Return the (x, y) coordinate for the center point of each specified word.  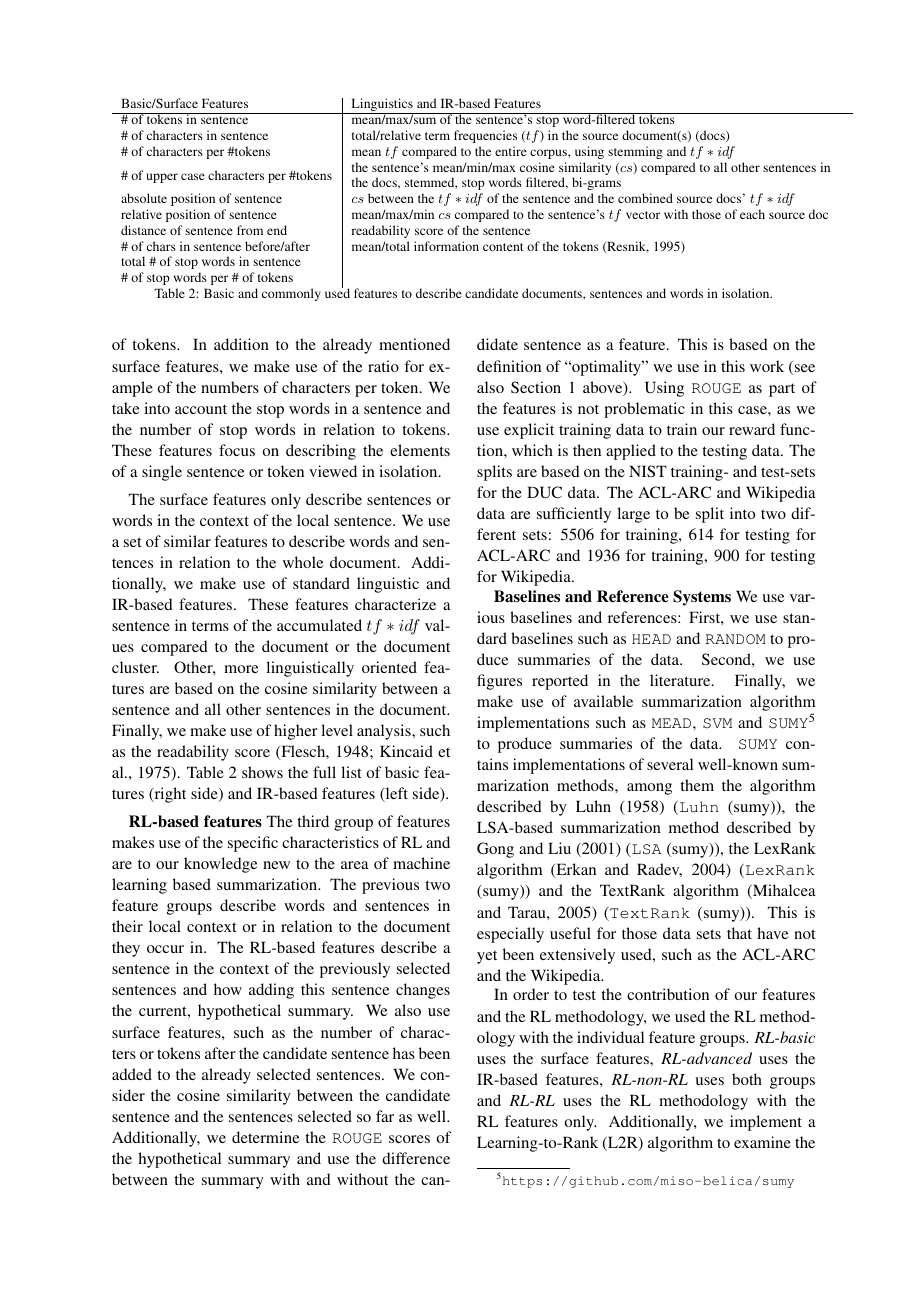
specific (253, 844)
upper (162, 178)
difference (416, 1158)
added (132, 1074)
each (752, 214)
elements (420, 450)
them (697, 785)
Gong (495, 850)
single (162, 473)
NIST (648, 471)
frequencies (485, 136)
